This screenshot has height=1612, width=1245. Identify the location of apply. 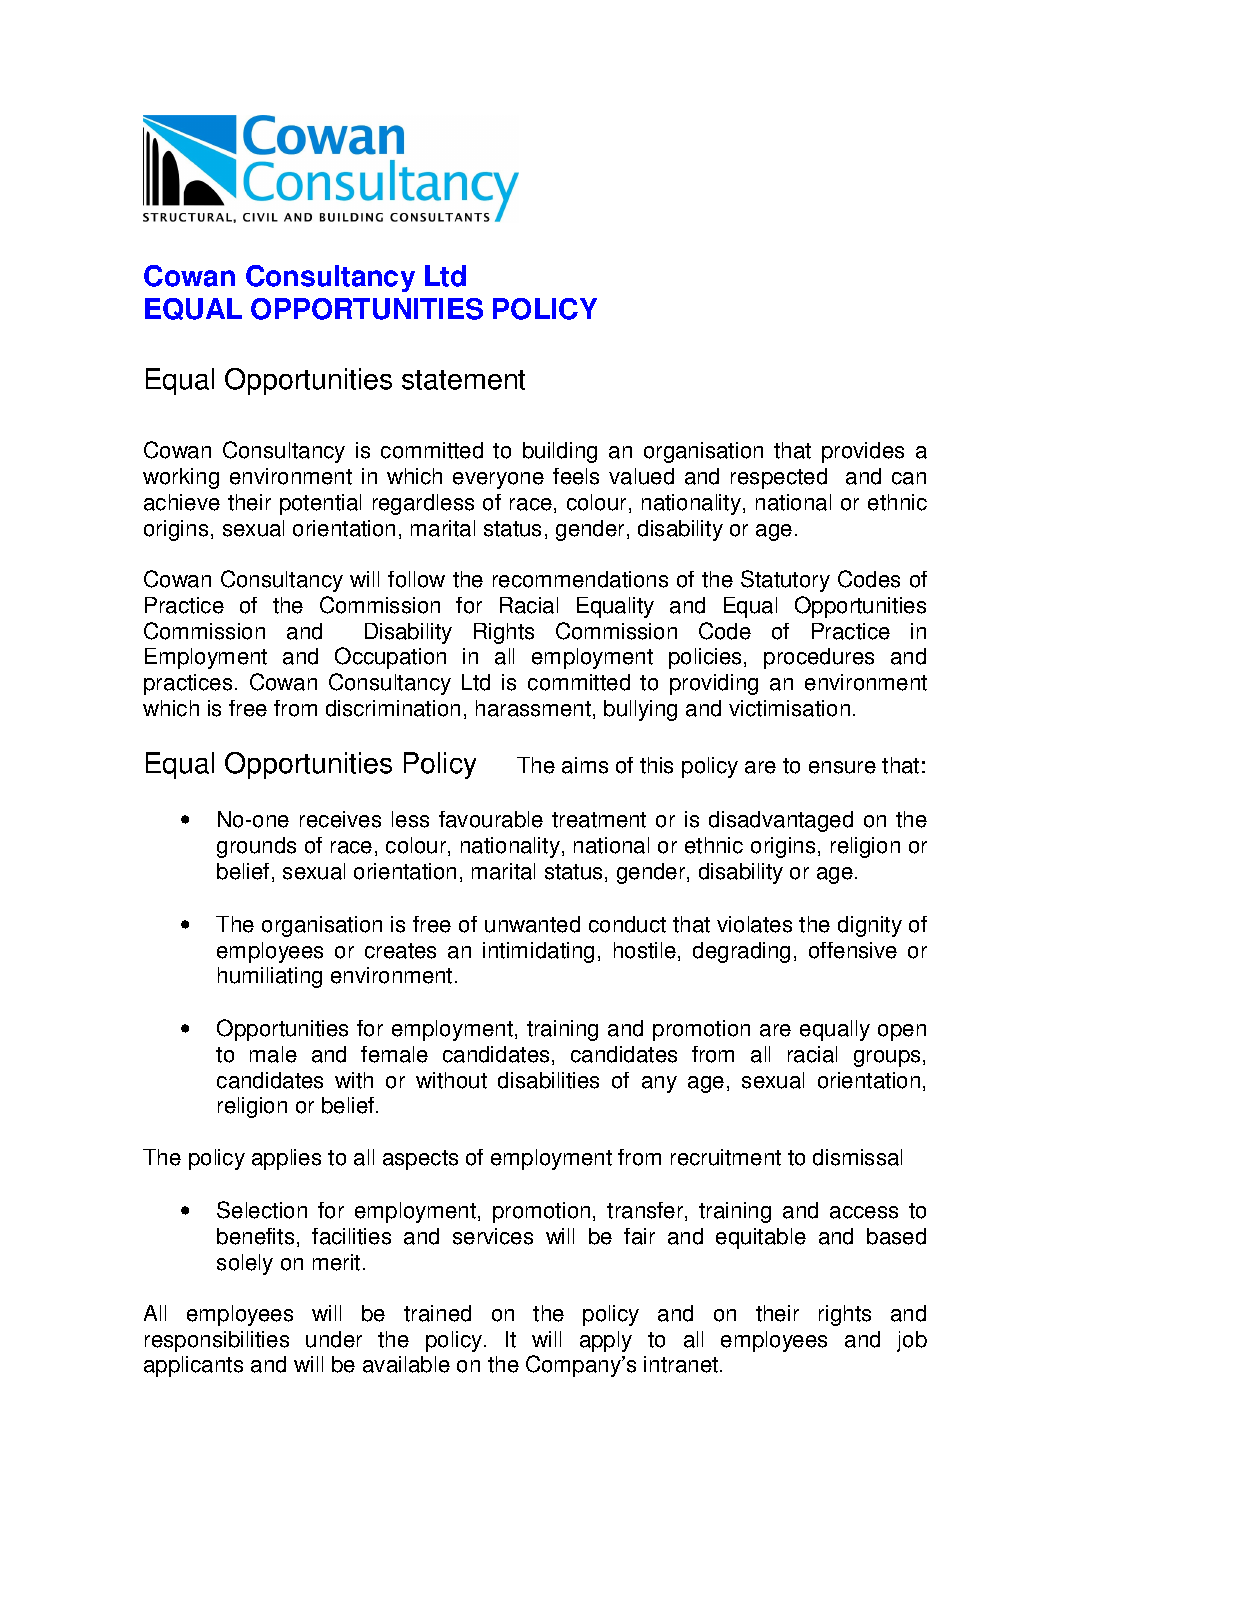
(606, 1341).
